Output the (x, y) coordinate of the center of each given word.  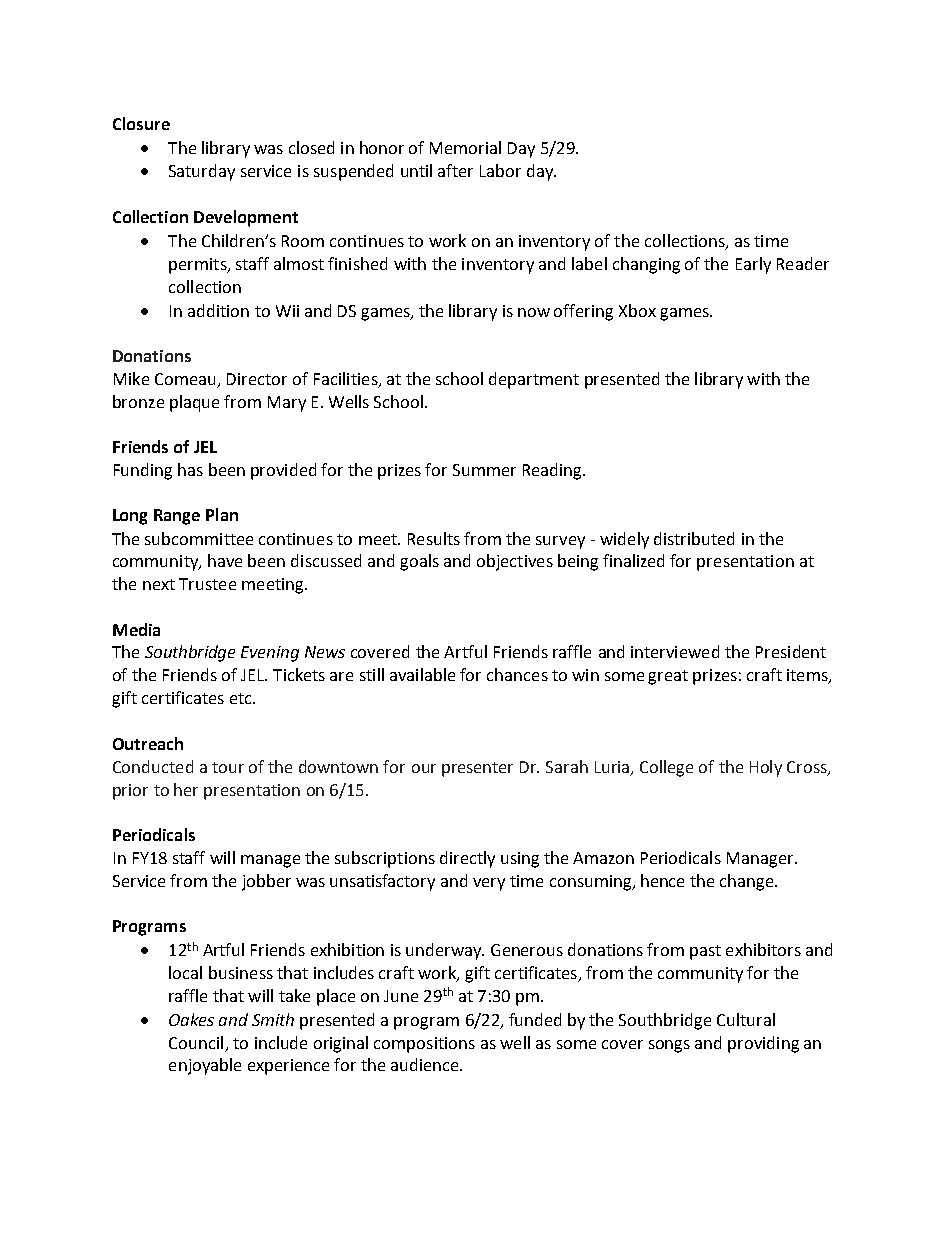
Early (753, 265)
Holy (766, 768)
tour (228, 767)
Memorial (465, 147)
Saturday (202, 172)
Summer (484, 470)
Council (196, 1042)
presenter (477, 769)
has (190, 469)
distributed (694, 538)
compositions (424, 1045)
